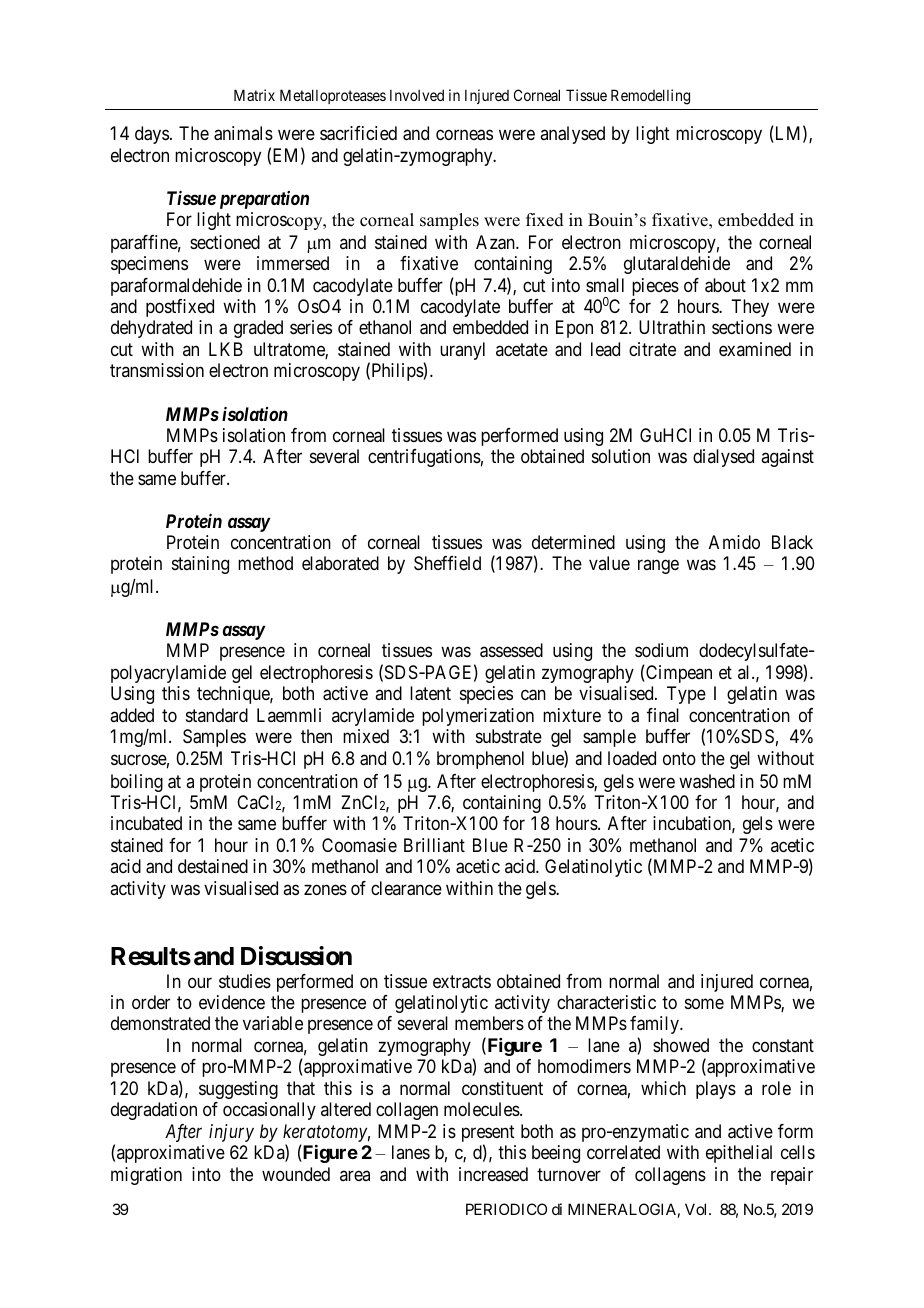 The width and height of the screenshot is (924, 1308). What do you see at coordinates (200, 565) in the screenshot?
I see `staining` at bounding box center [200, 565].
